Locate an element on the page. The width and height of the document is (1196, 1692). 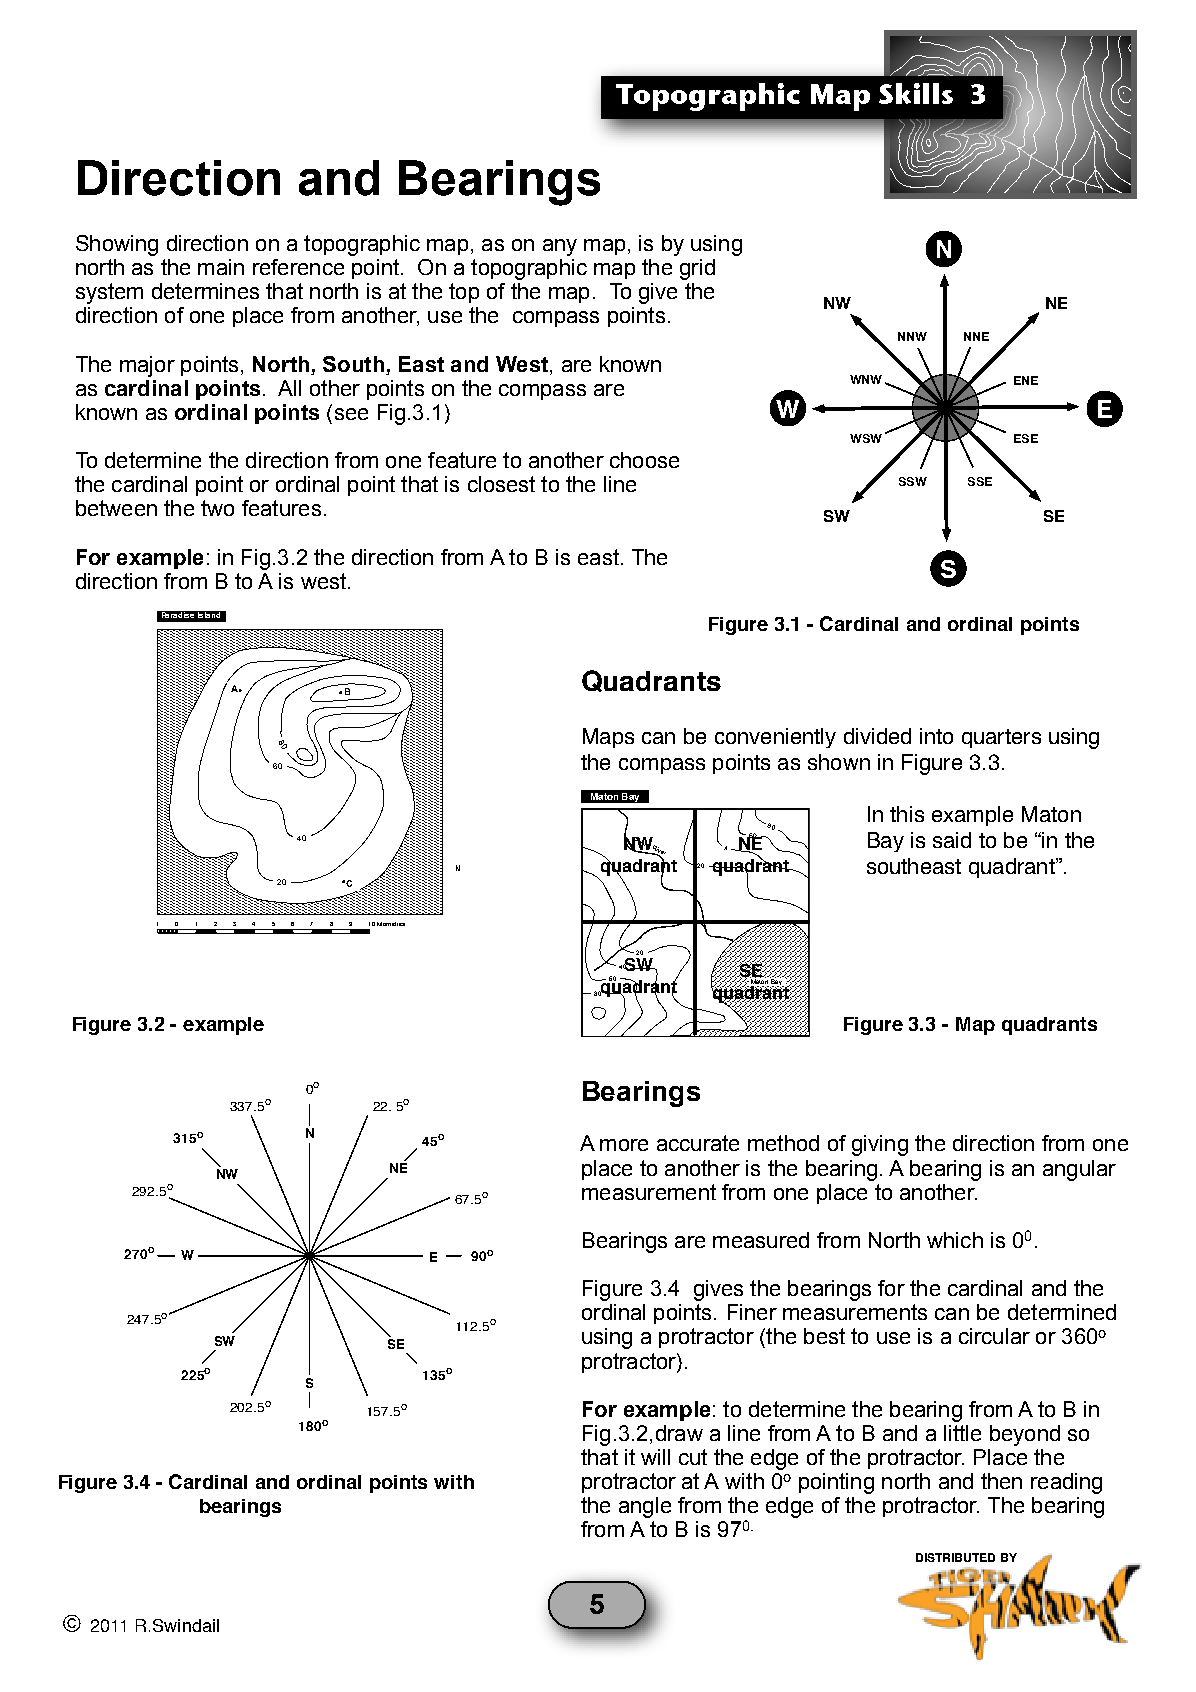
any is located at coordinates (560, 247).
